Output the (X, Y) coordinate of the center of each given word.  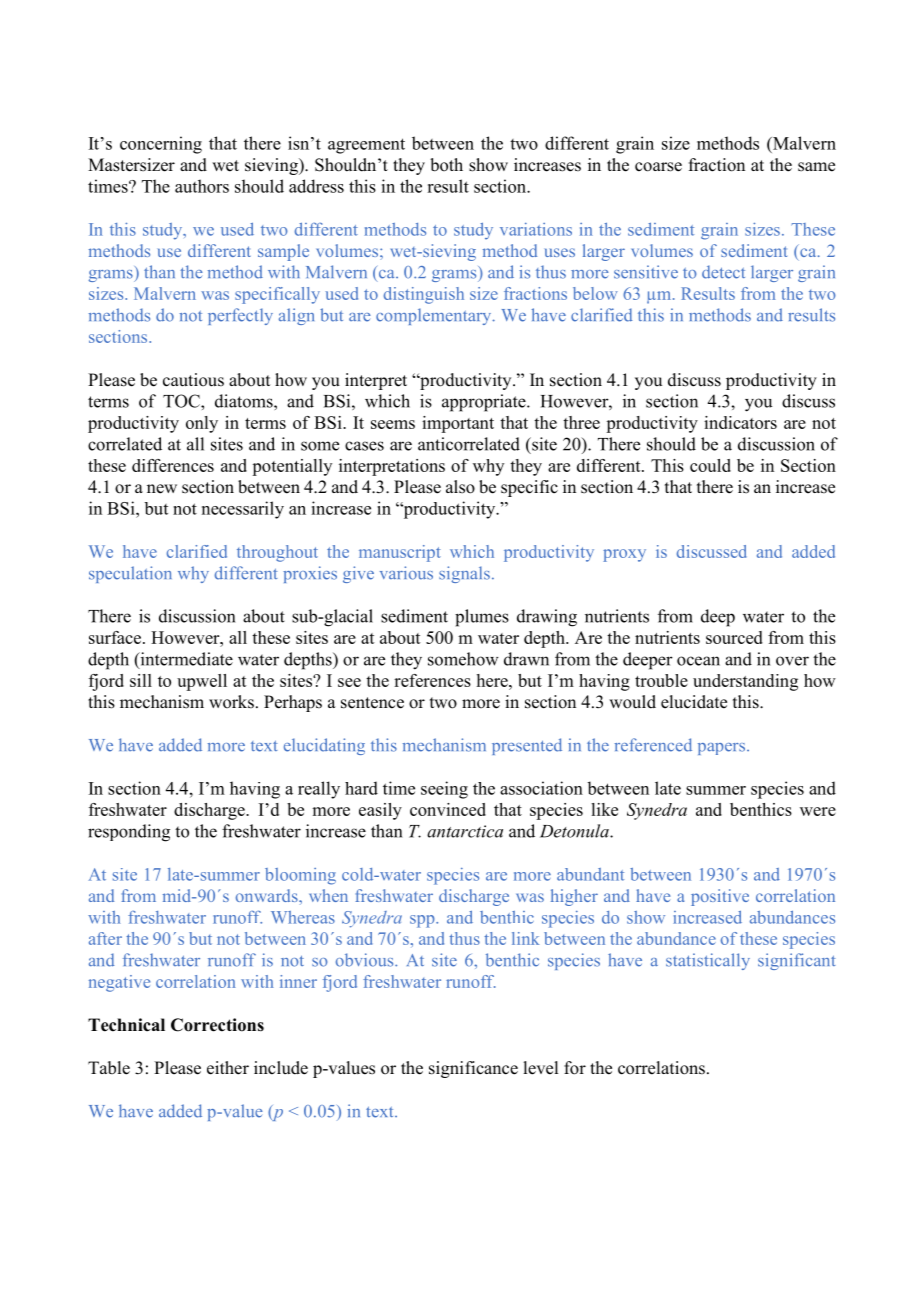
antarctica (465, 831)
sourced (734, 637)
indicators (740, 422)
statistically (708, 961)
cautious (193, 380)
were (818, 811)
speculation (130, 574)
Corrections (217, 1025)
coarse (658, 167)
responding (129, 833)
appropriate (485, 403)
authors (202, 186)
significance (473, 1069)
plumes (482, 618)
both (446, 165)
